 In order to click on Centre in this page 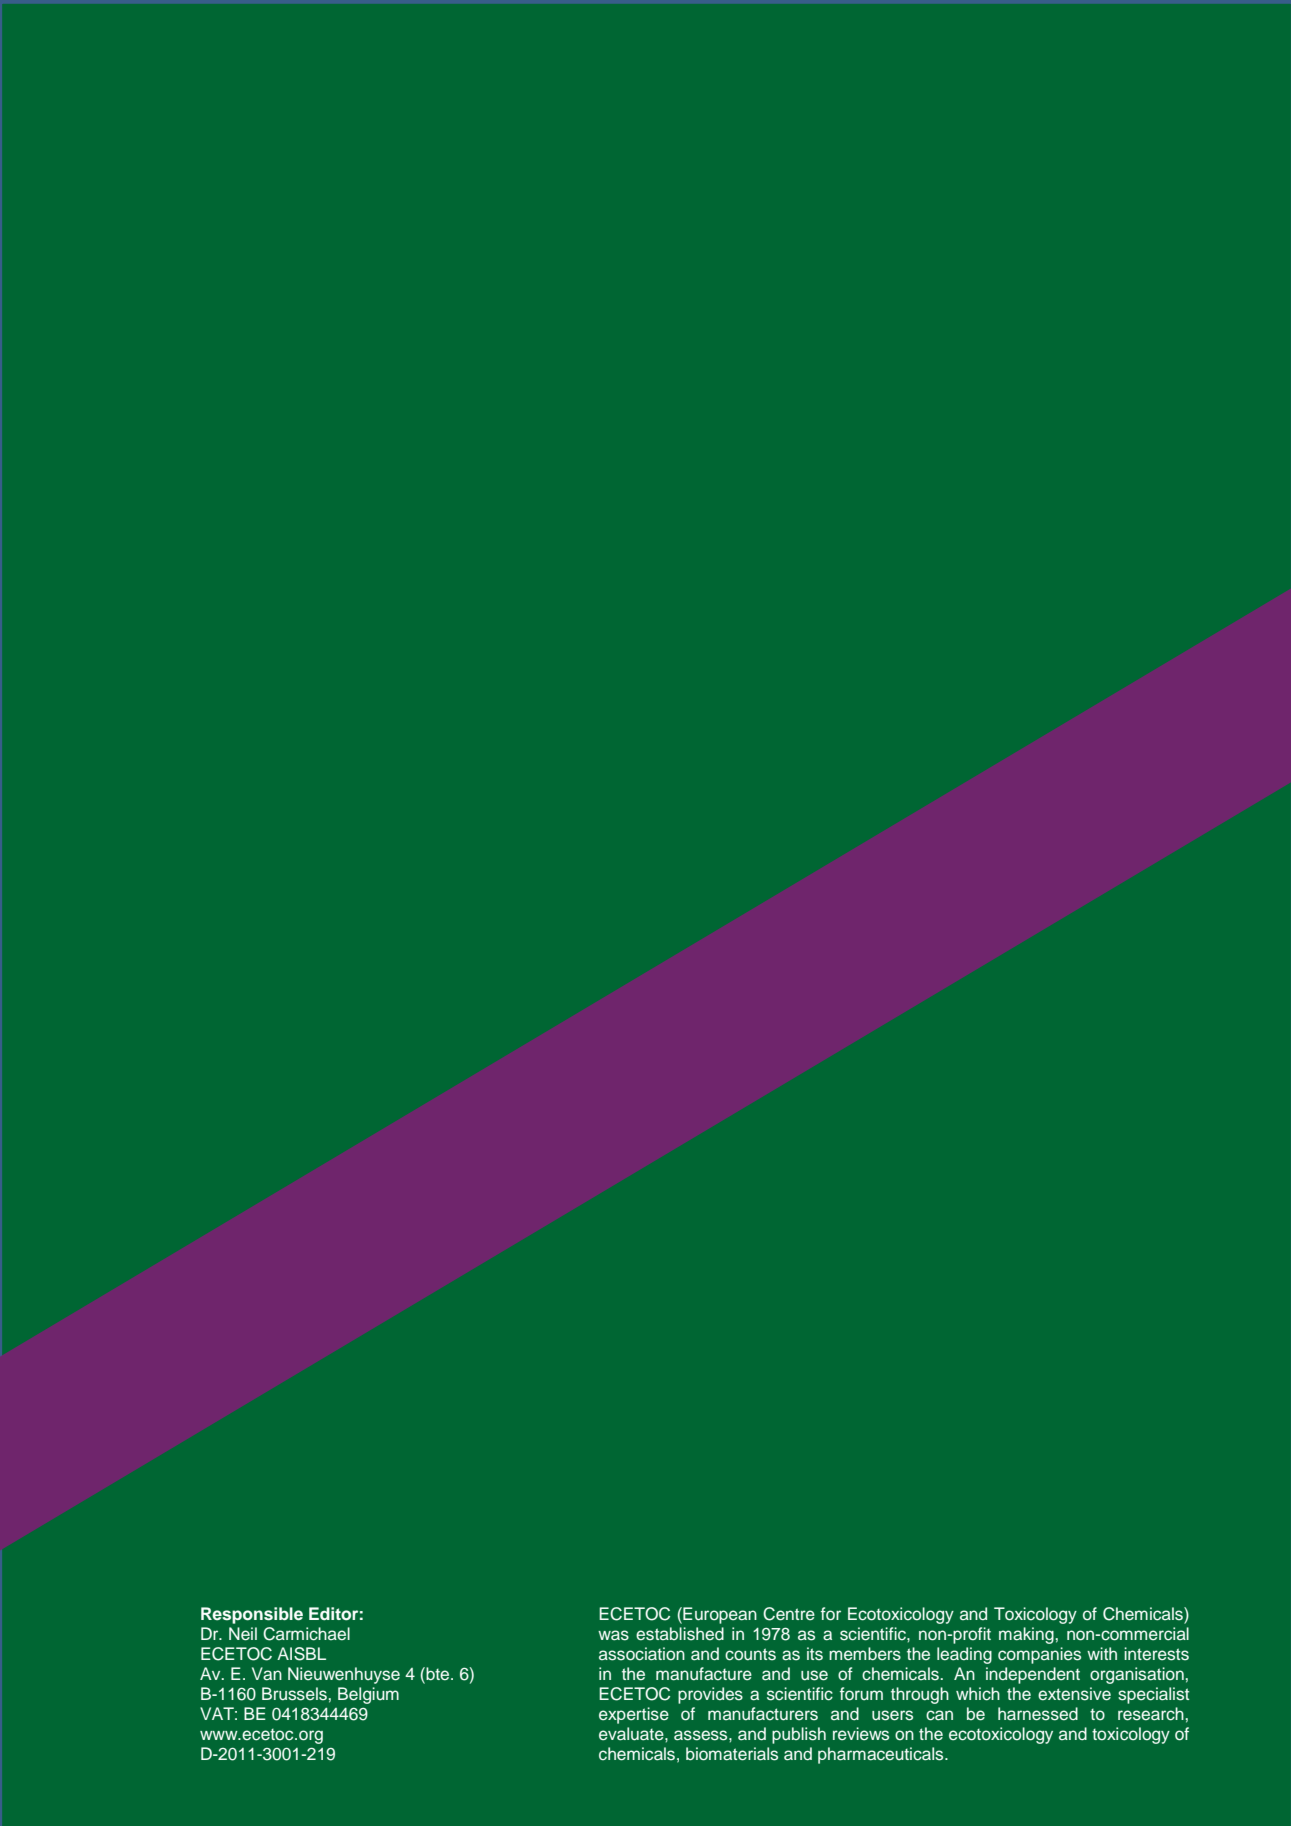, I will do `click(789, 1614)`.
